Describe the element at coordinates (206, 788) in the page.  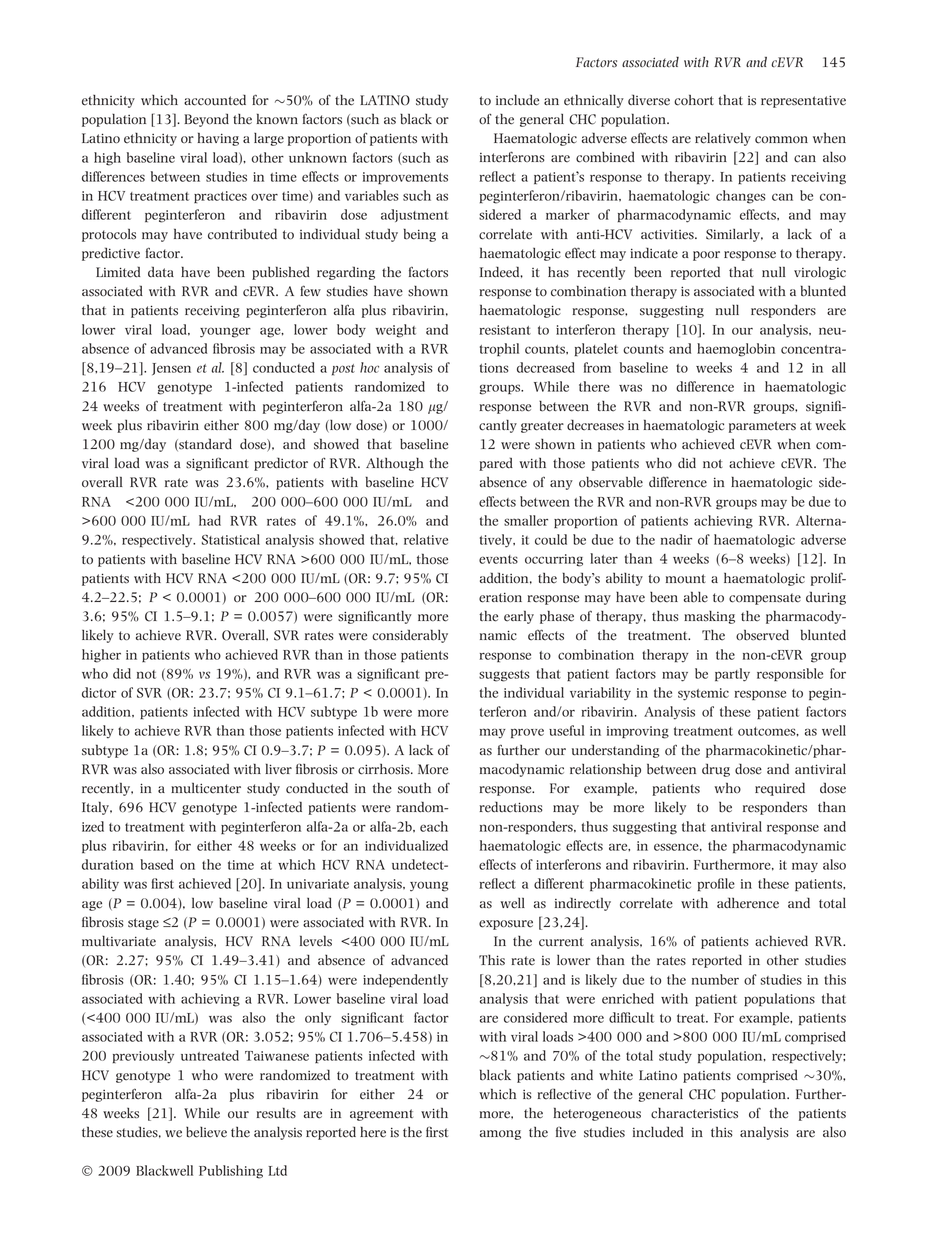
I see `multicenter` at that location.
